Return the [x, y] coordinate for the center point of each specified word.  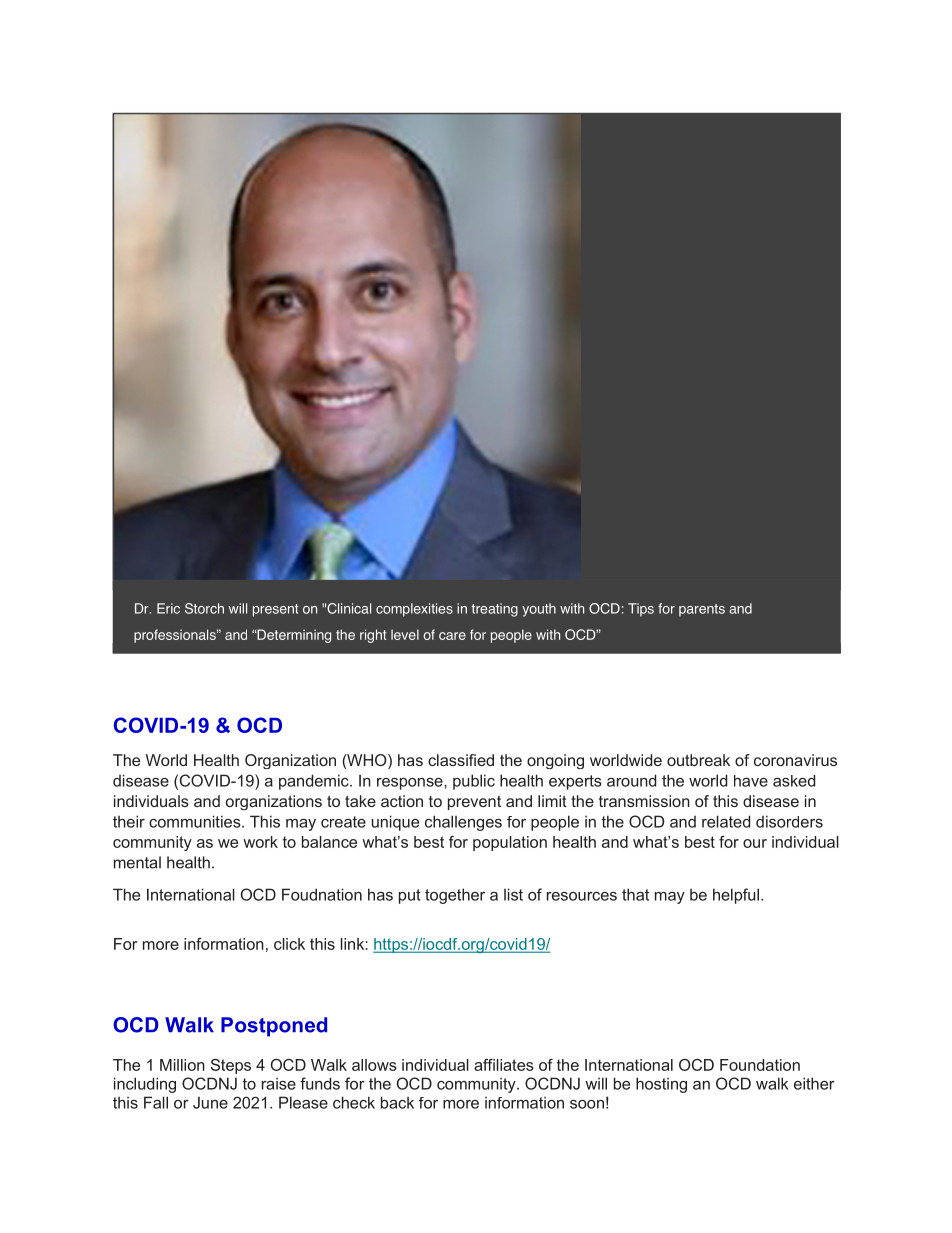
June [210, 1102]
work [260, 842]
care [452, 636]
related [726, 821]
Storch [204, 608]
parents [702, 610]
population [510, 843]
